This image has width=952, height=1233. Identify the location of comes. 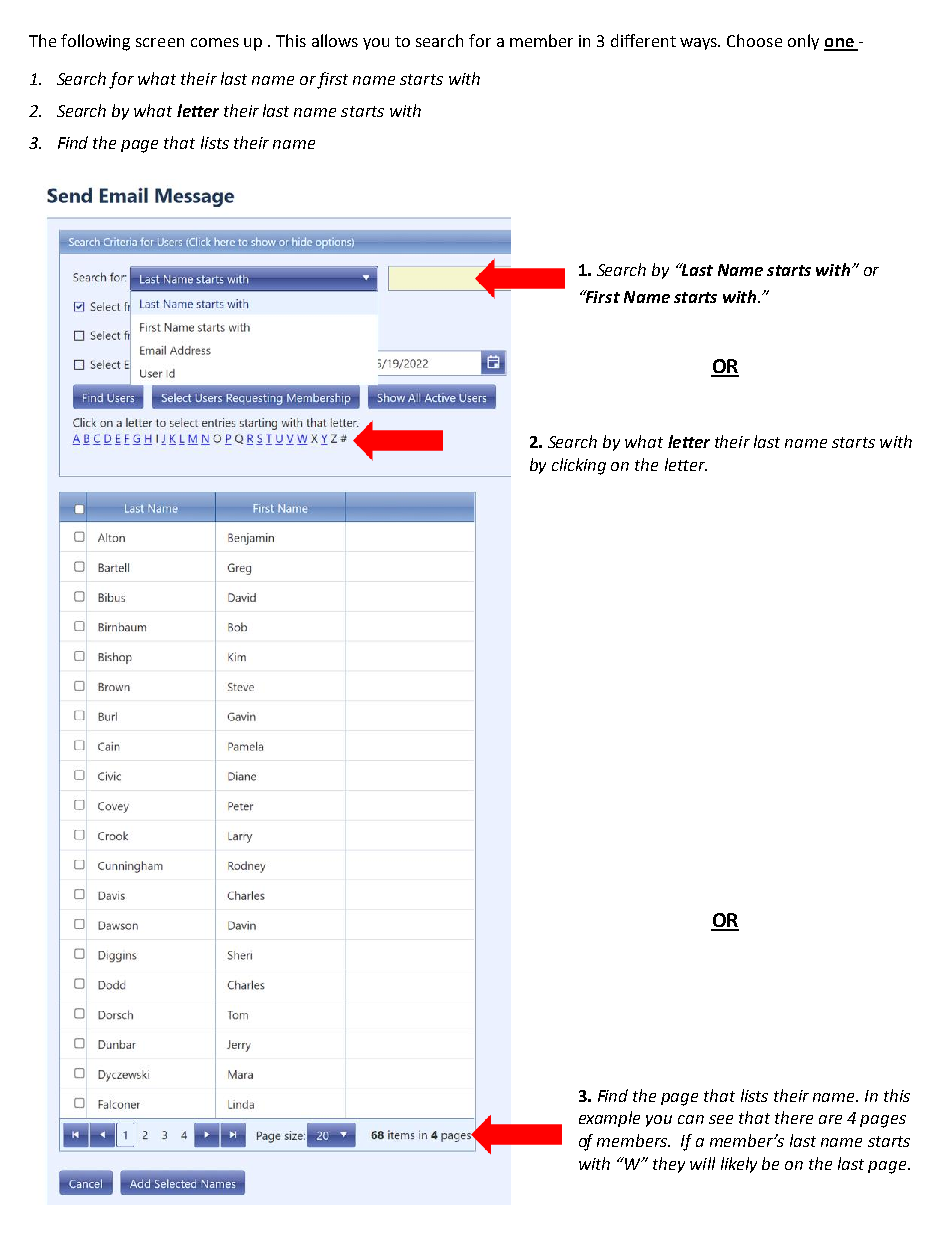
(215, 42).
